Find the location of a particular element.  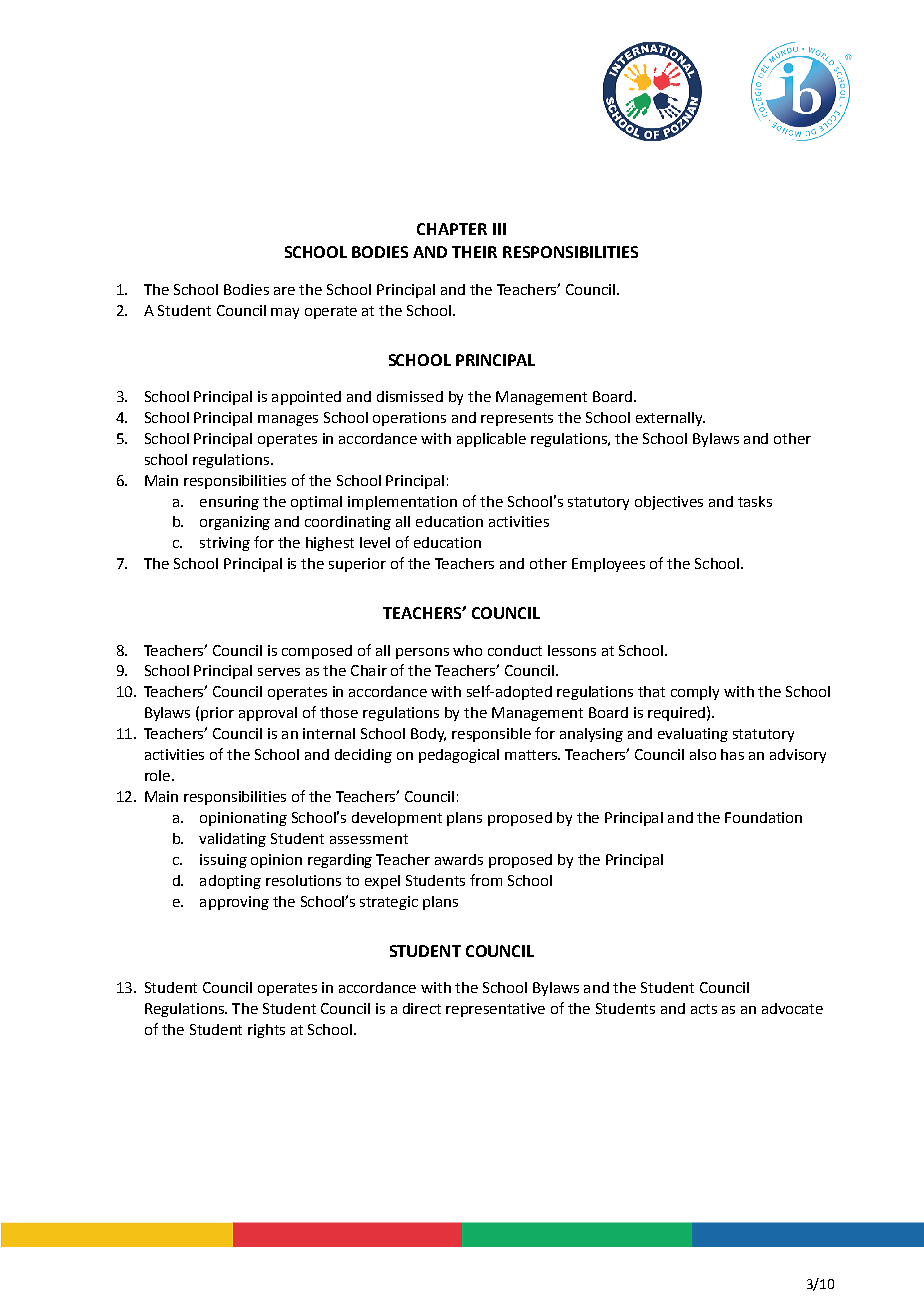

pedagogical is located at coordinates (459, 756).
